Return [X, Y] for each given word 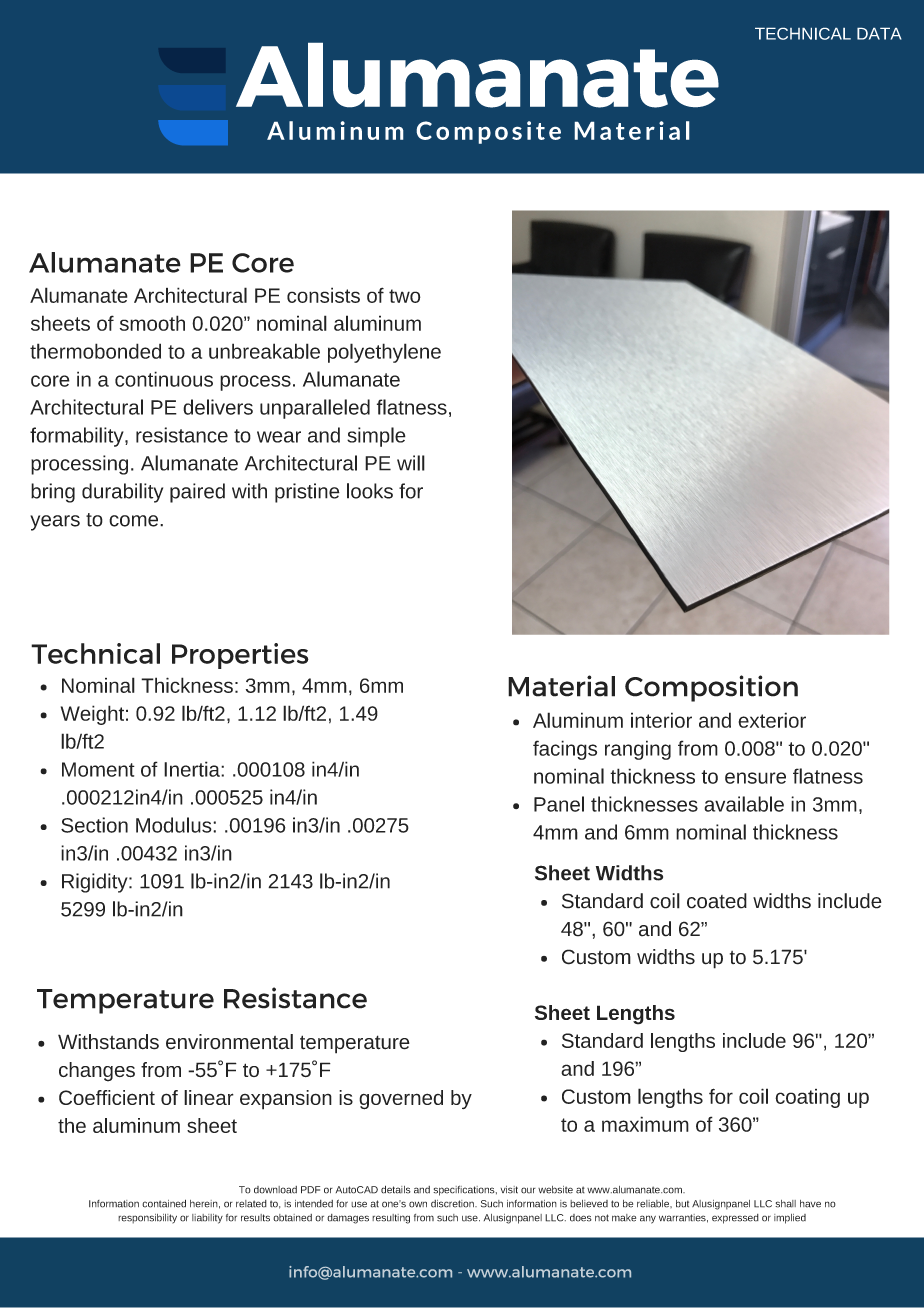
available [744, 804]
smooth [152, 323]
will [411, 463]
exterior [772, 720]
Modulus [175, 825]
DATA [879, 33]
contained [164, 1203]
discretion [453, 1204]
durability [122, 493]
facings [565, 750]
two [405, 296]
